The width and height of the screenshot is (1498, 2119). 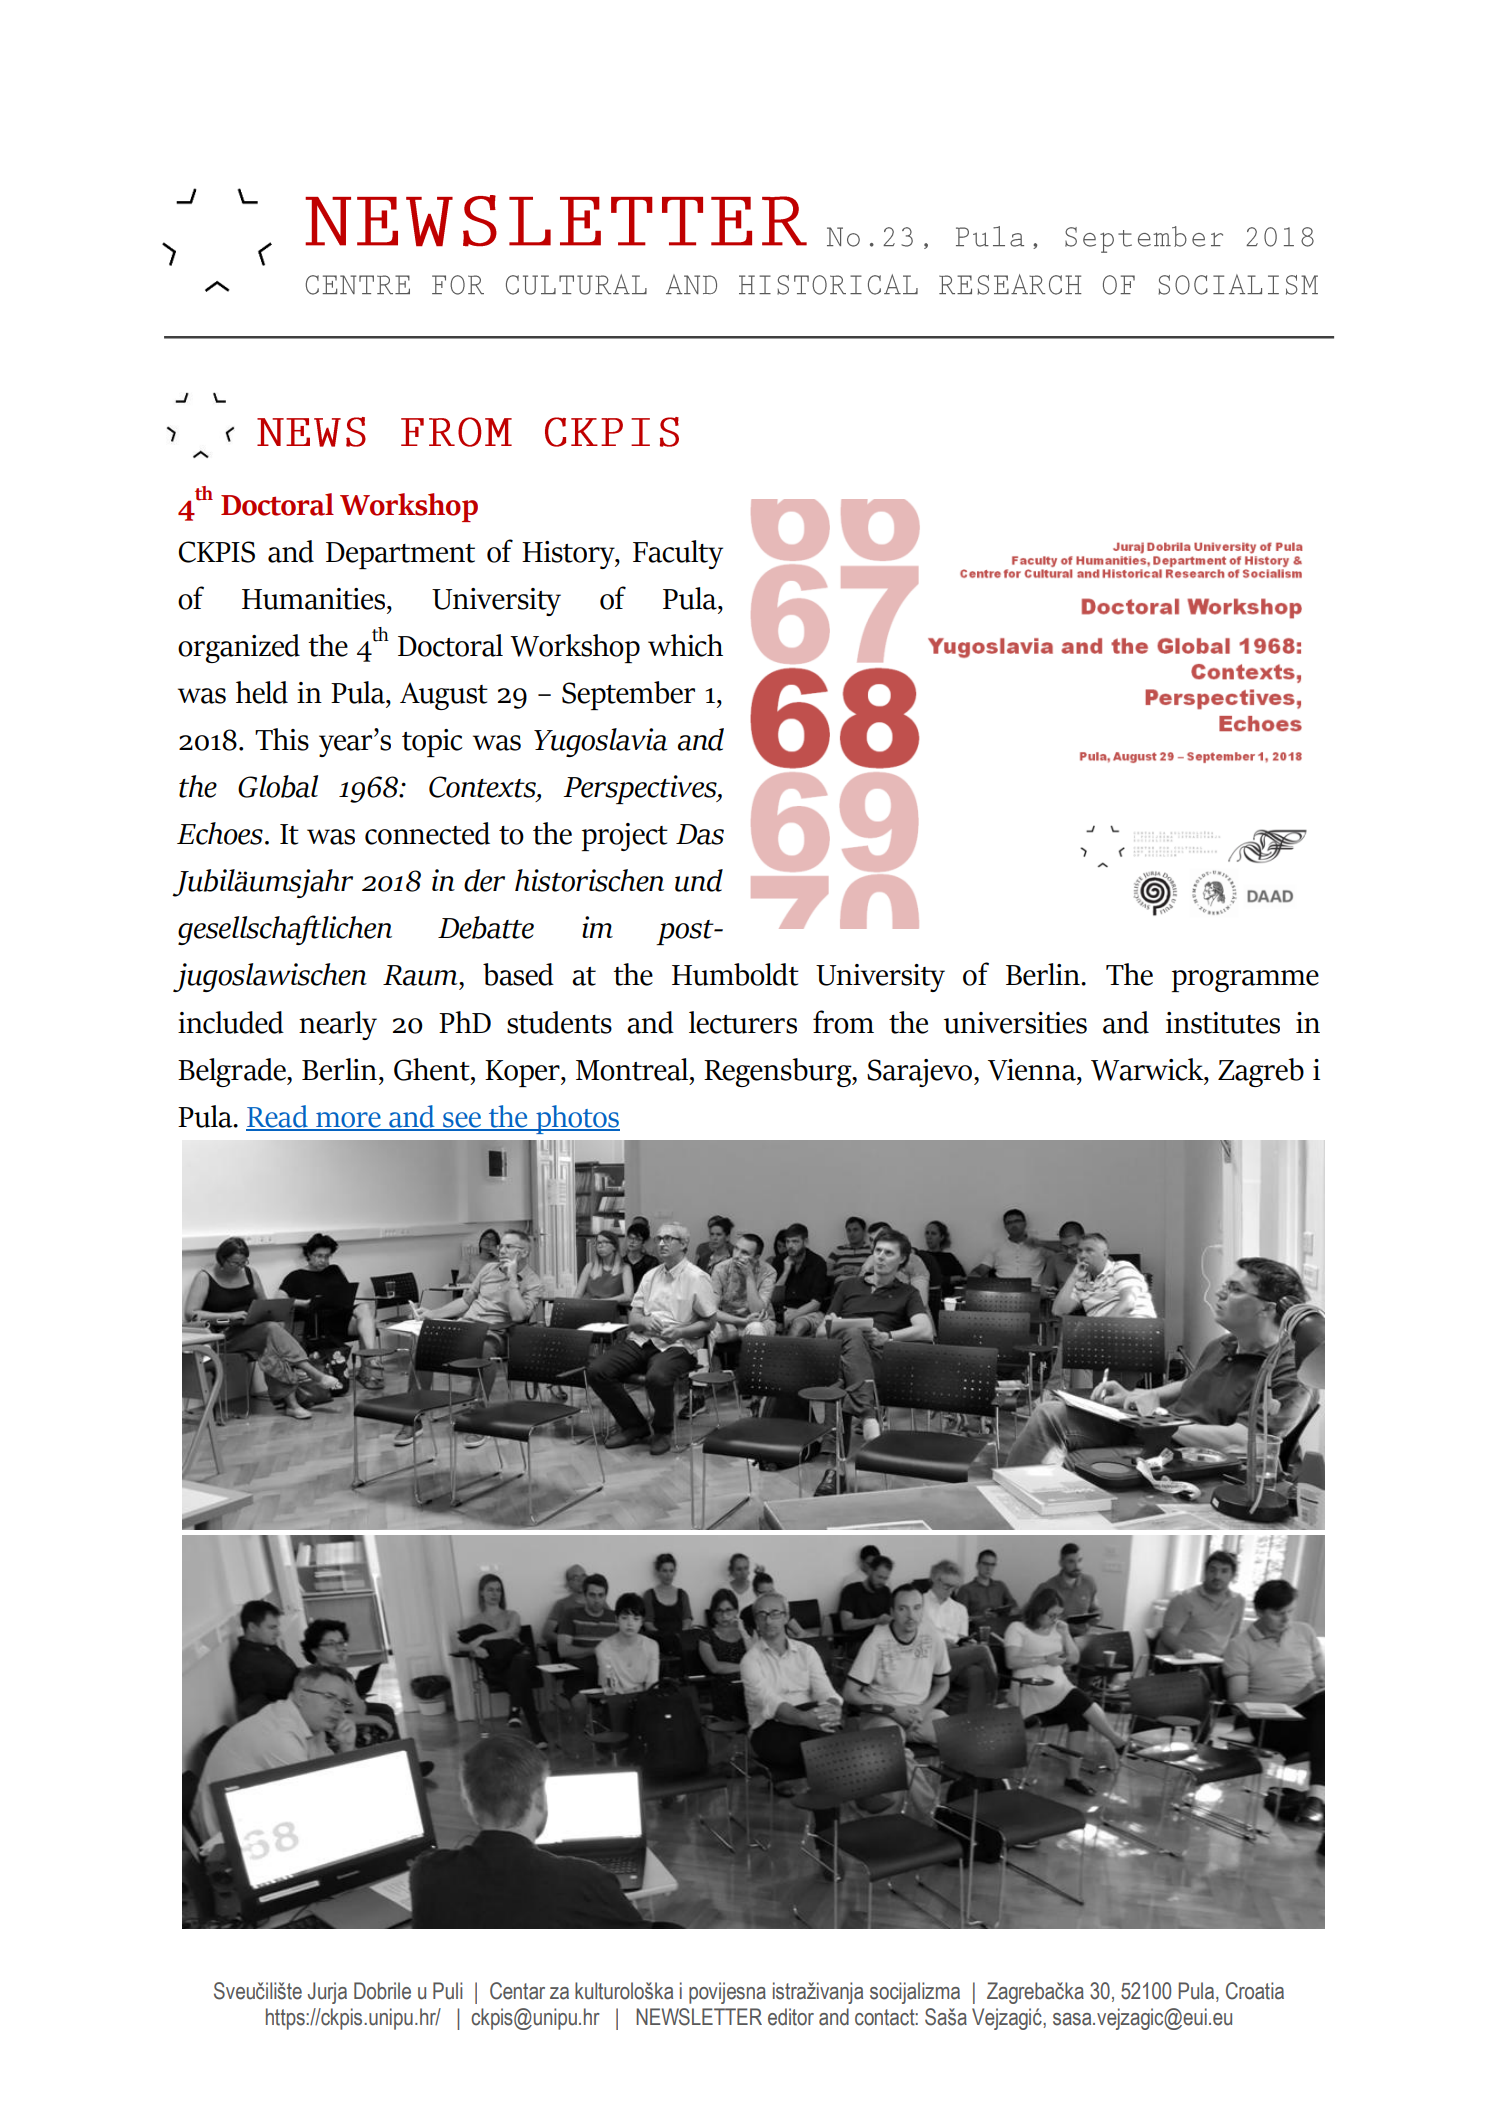 I want to click on programme, so click(x=1245, y=981).
